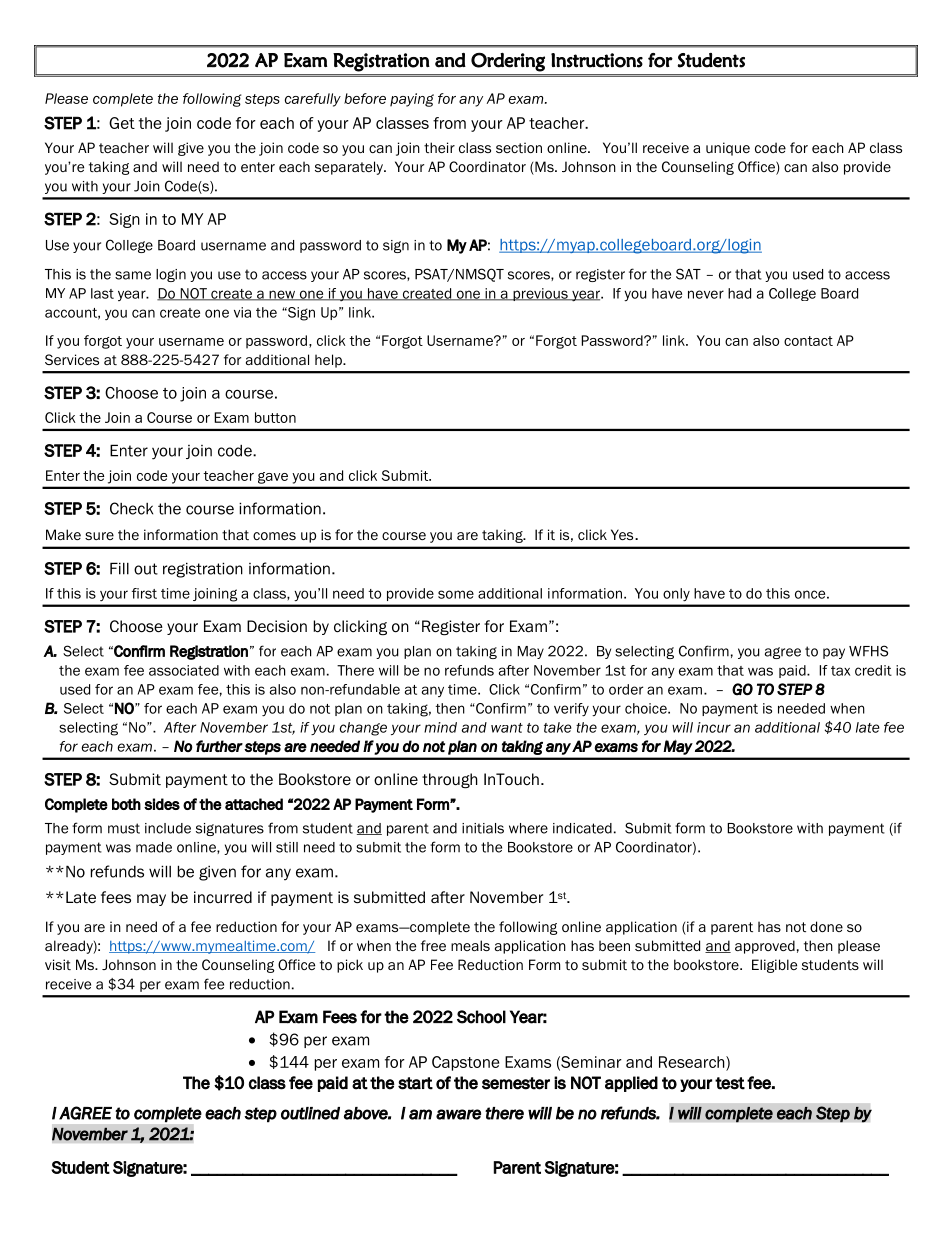  I want to click on unique, so click(728, 149).
